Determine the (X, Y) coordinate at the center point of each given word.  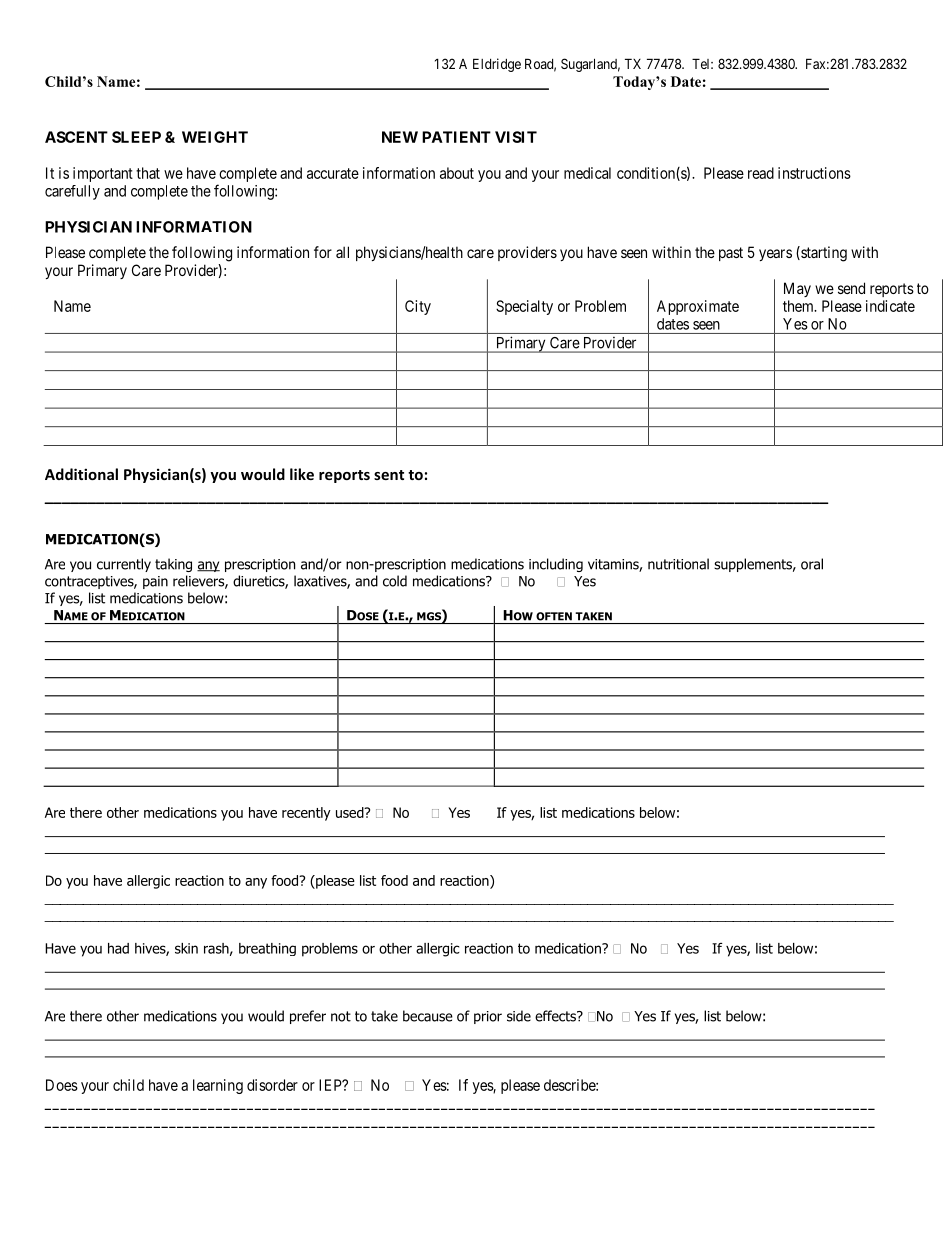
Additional (81, 474)
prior (488, 1017)
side (519, 1016)
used (351, 812)
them (799, 306)
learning (218, 1086)
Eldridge (497, 65)
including (556, 565)
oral (812, 564)
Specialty (524, 307)
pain (155, 582)
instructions (814, 173)
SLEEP (136, 137)
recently (306, 814)
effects (556, 1016)
